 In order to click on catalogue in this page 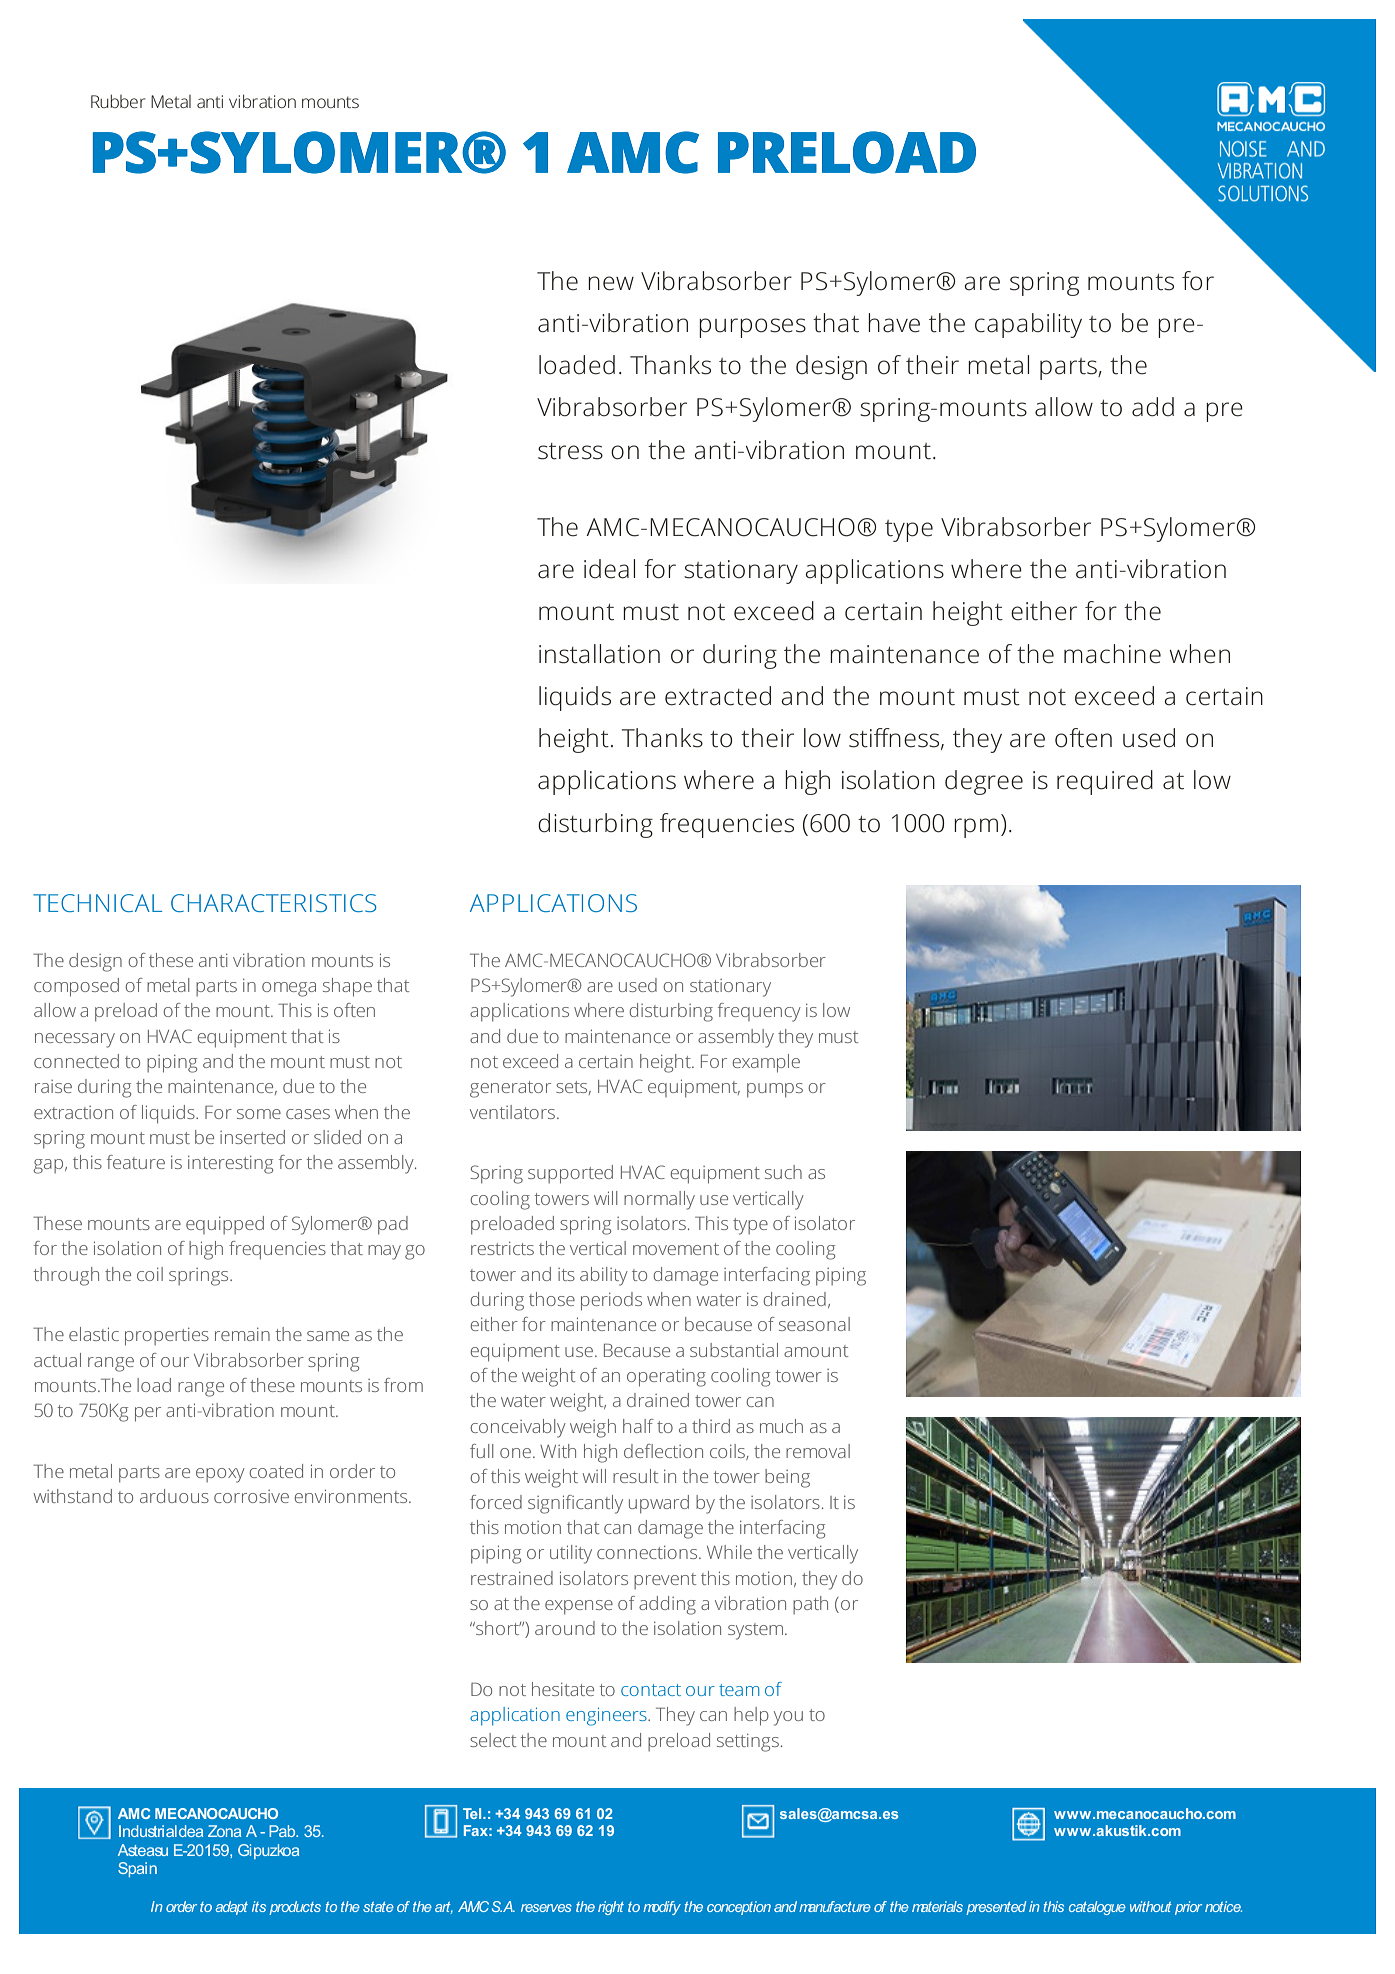, I will do `click(1097, 1908)`.
